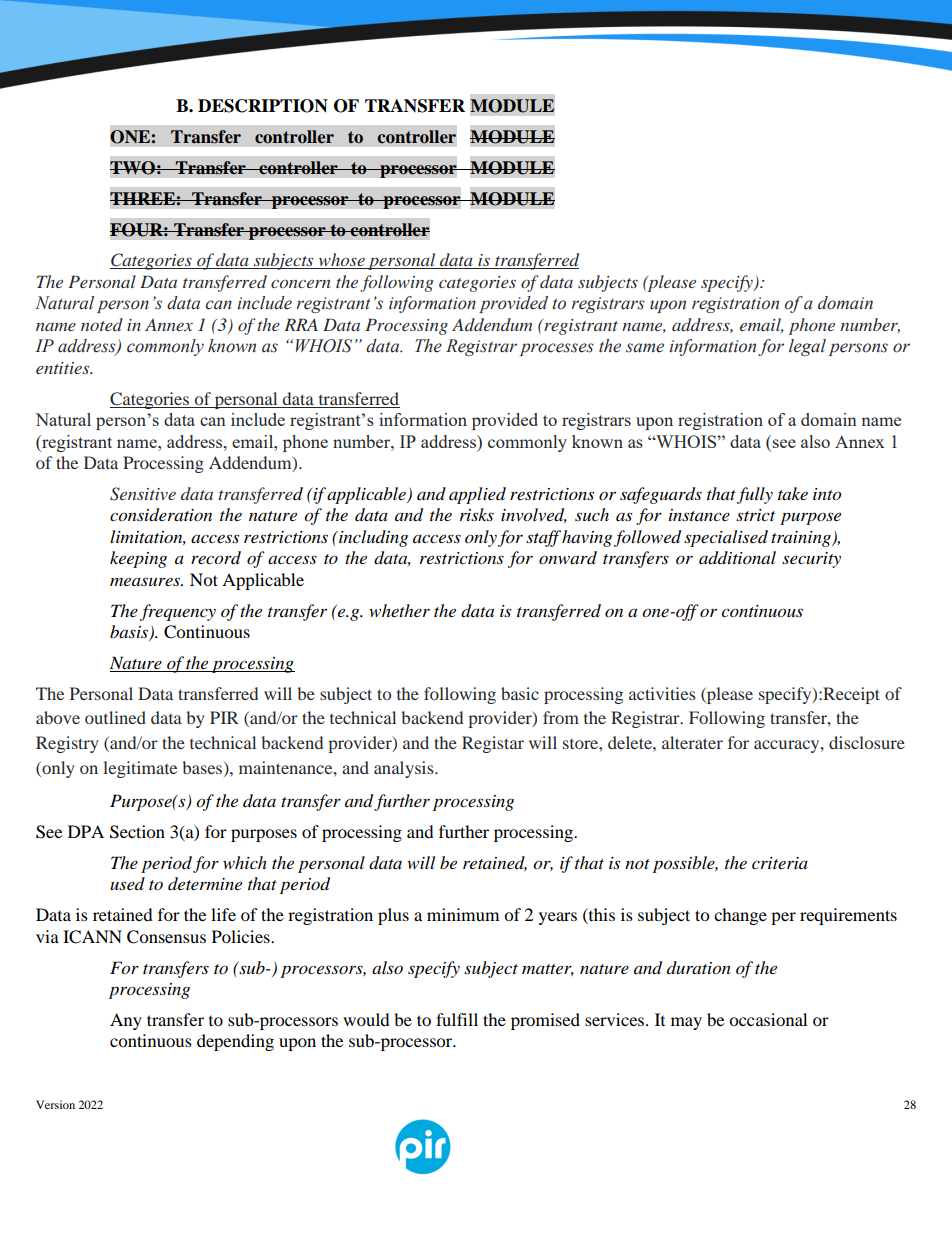 The height and width of the screenshot is (1233, 952). I want to click on criteria, so click(780, 863).
